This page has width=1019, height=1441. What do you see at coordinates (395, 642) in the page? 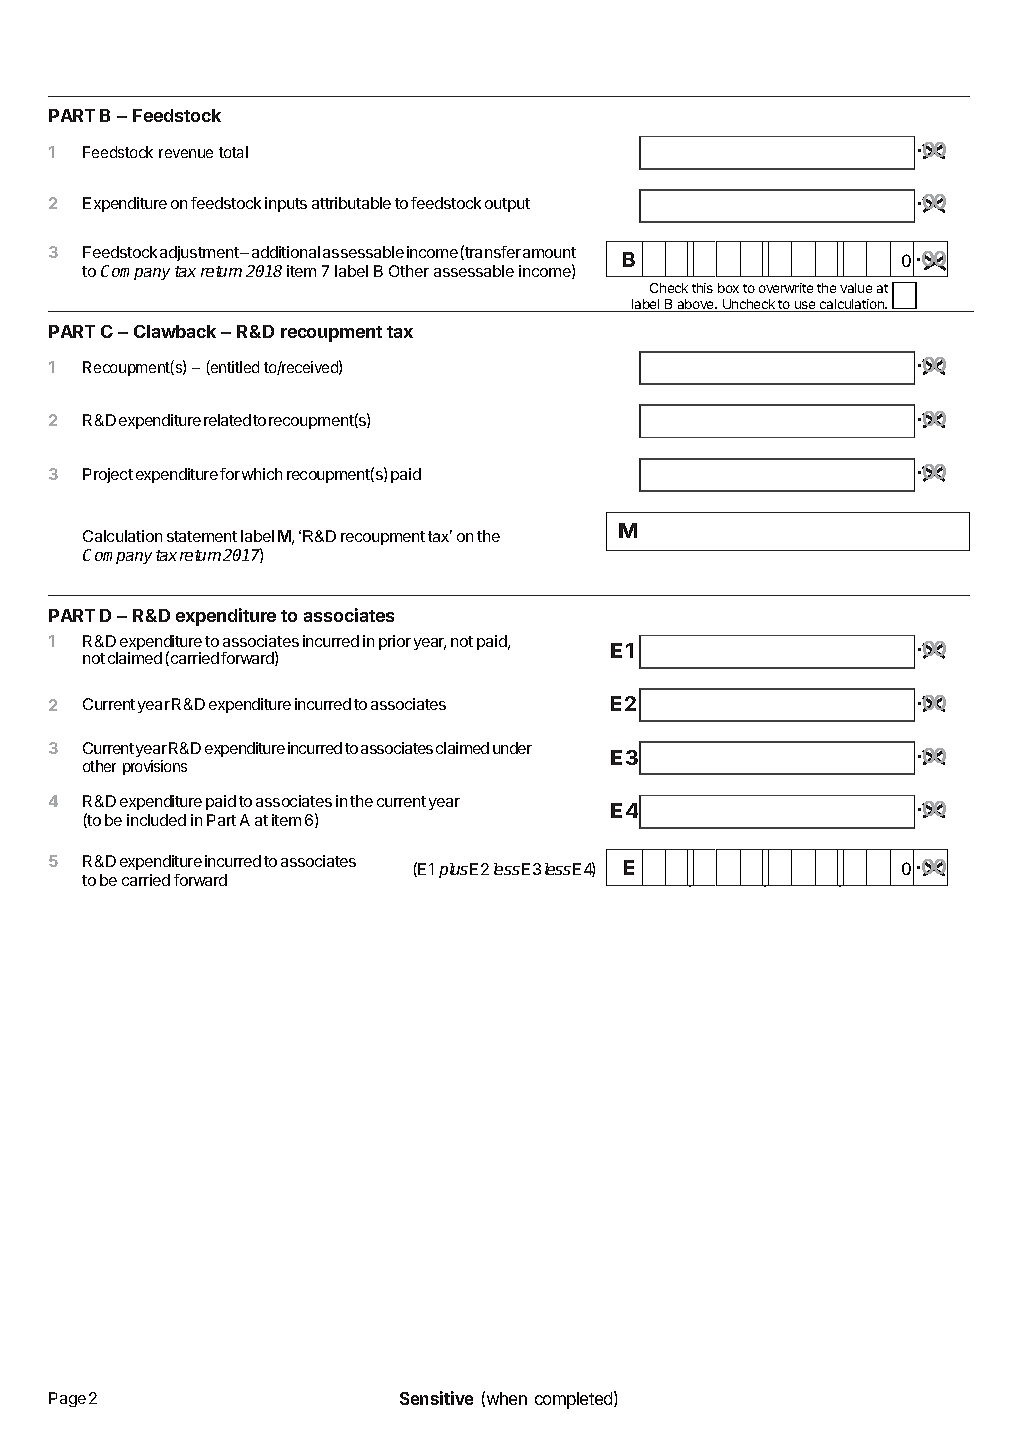
I see `prior` at bounding box center [395, 642].
